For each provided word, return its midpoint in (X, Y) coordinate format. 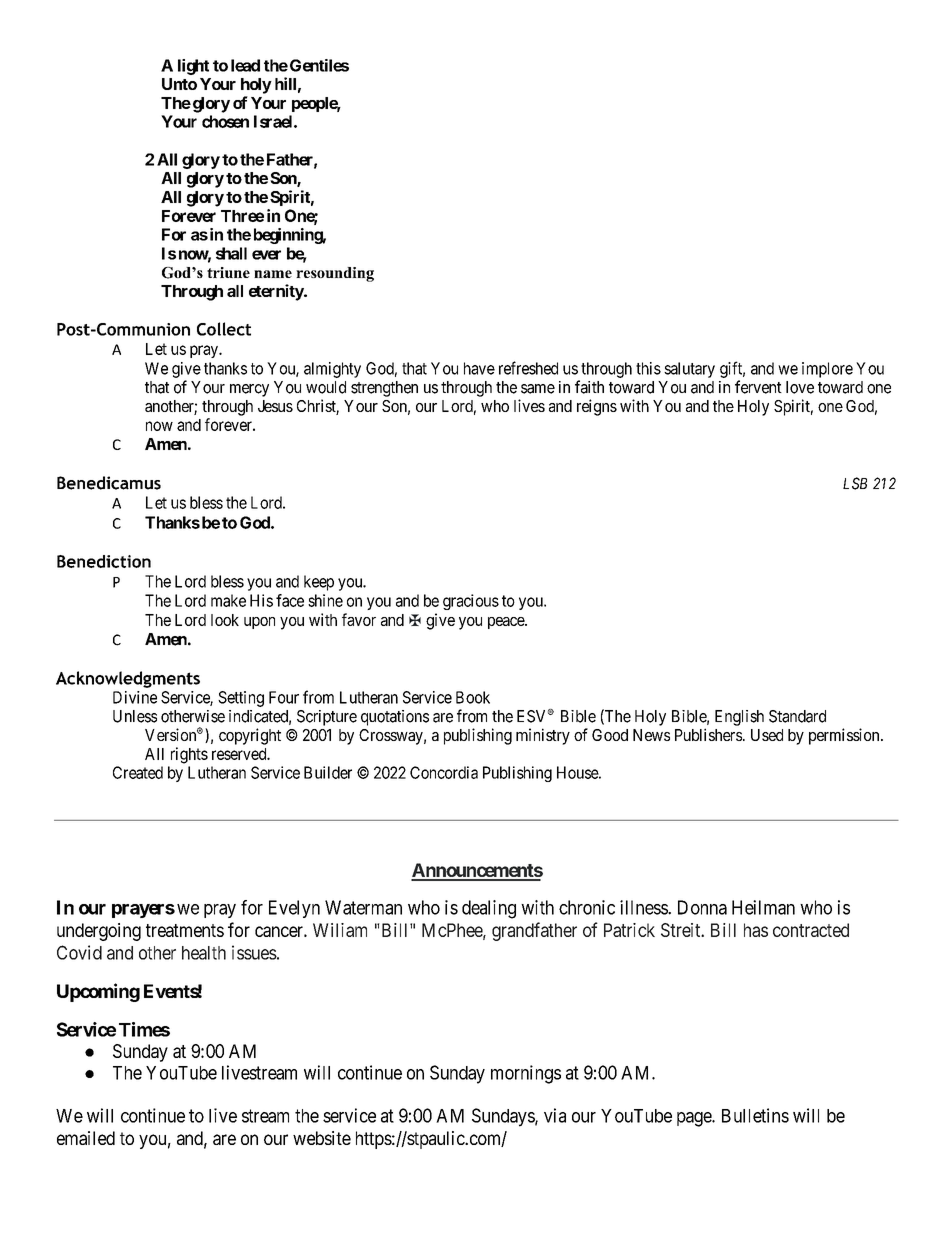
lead (245, 65)
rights (189, 755)
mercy (249, 390)
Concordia (444, 772)
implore (827, 370)
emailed (86, 1138)
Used (767, 735)
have (479, 368)
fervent (758, 387)
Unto (179, 84)
